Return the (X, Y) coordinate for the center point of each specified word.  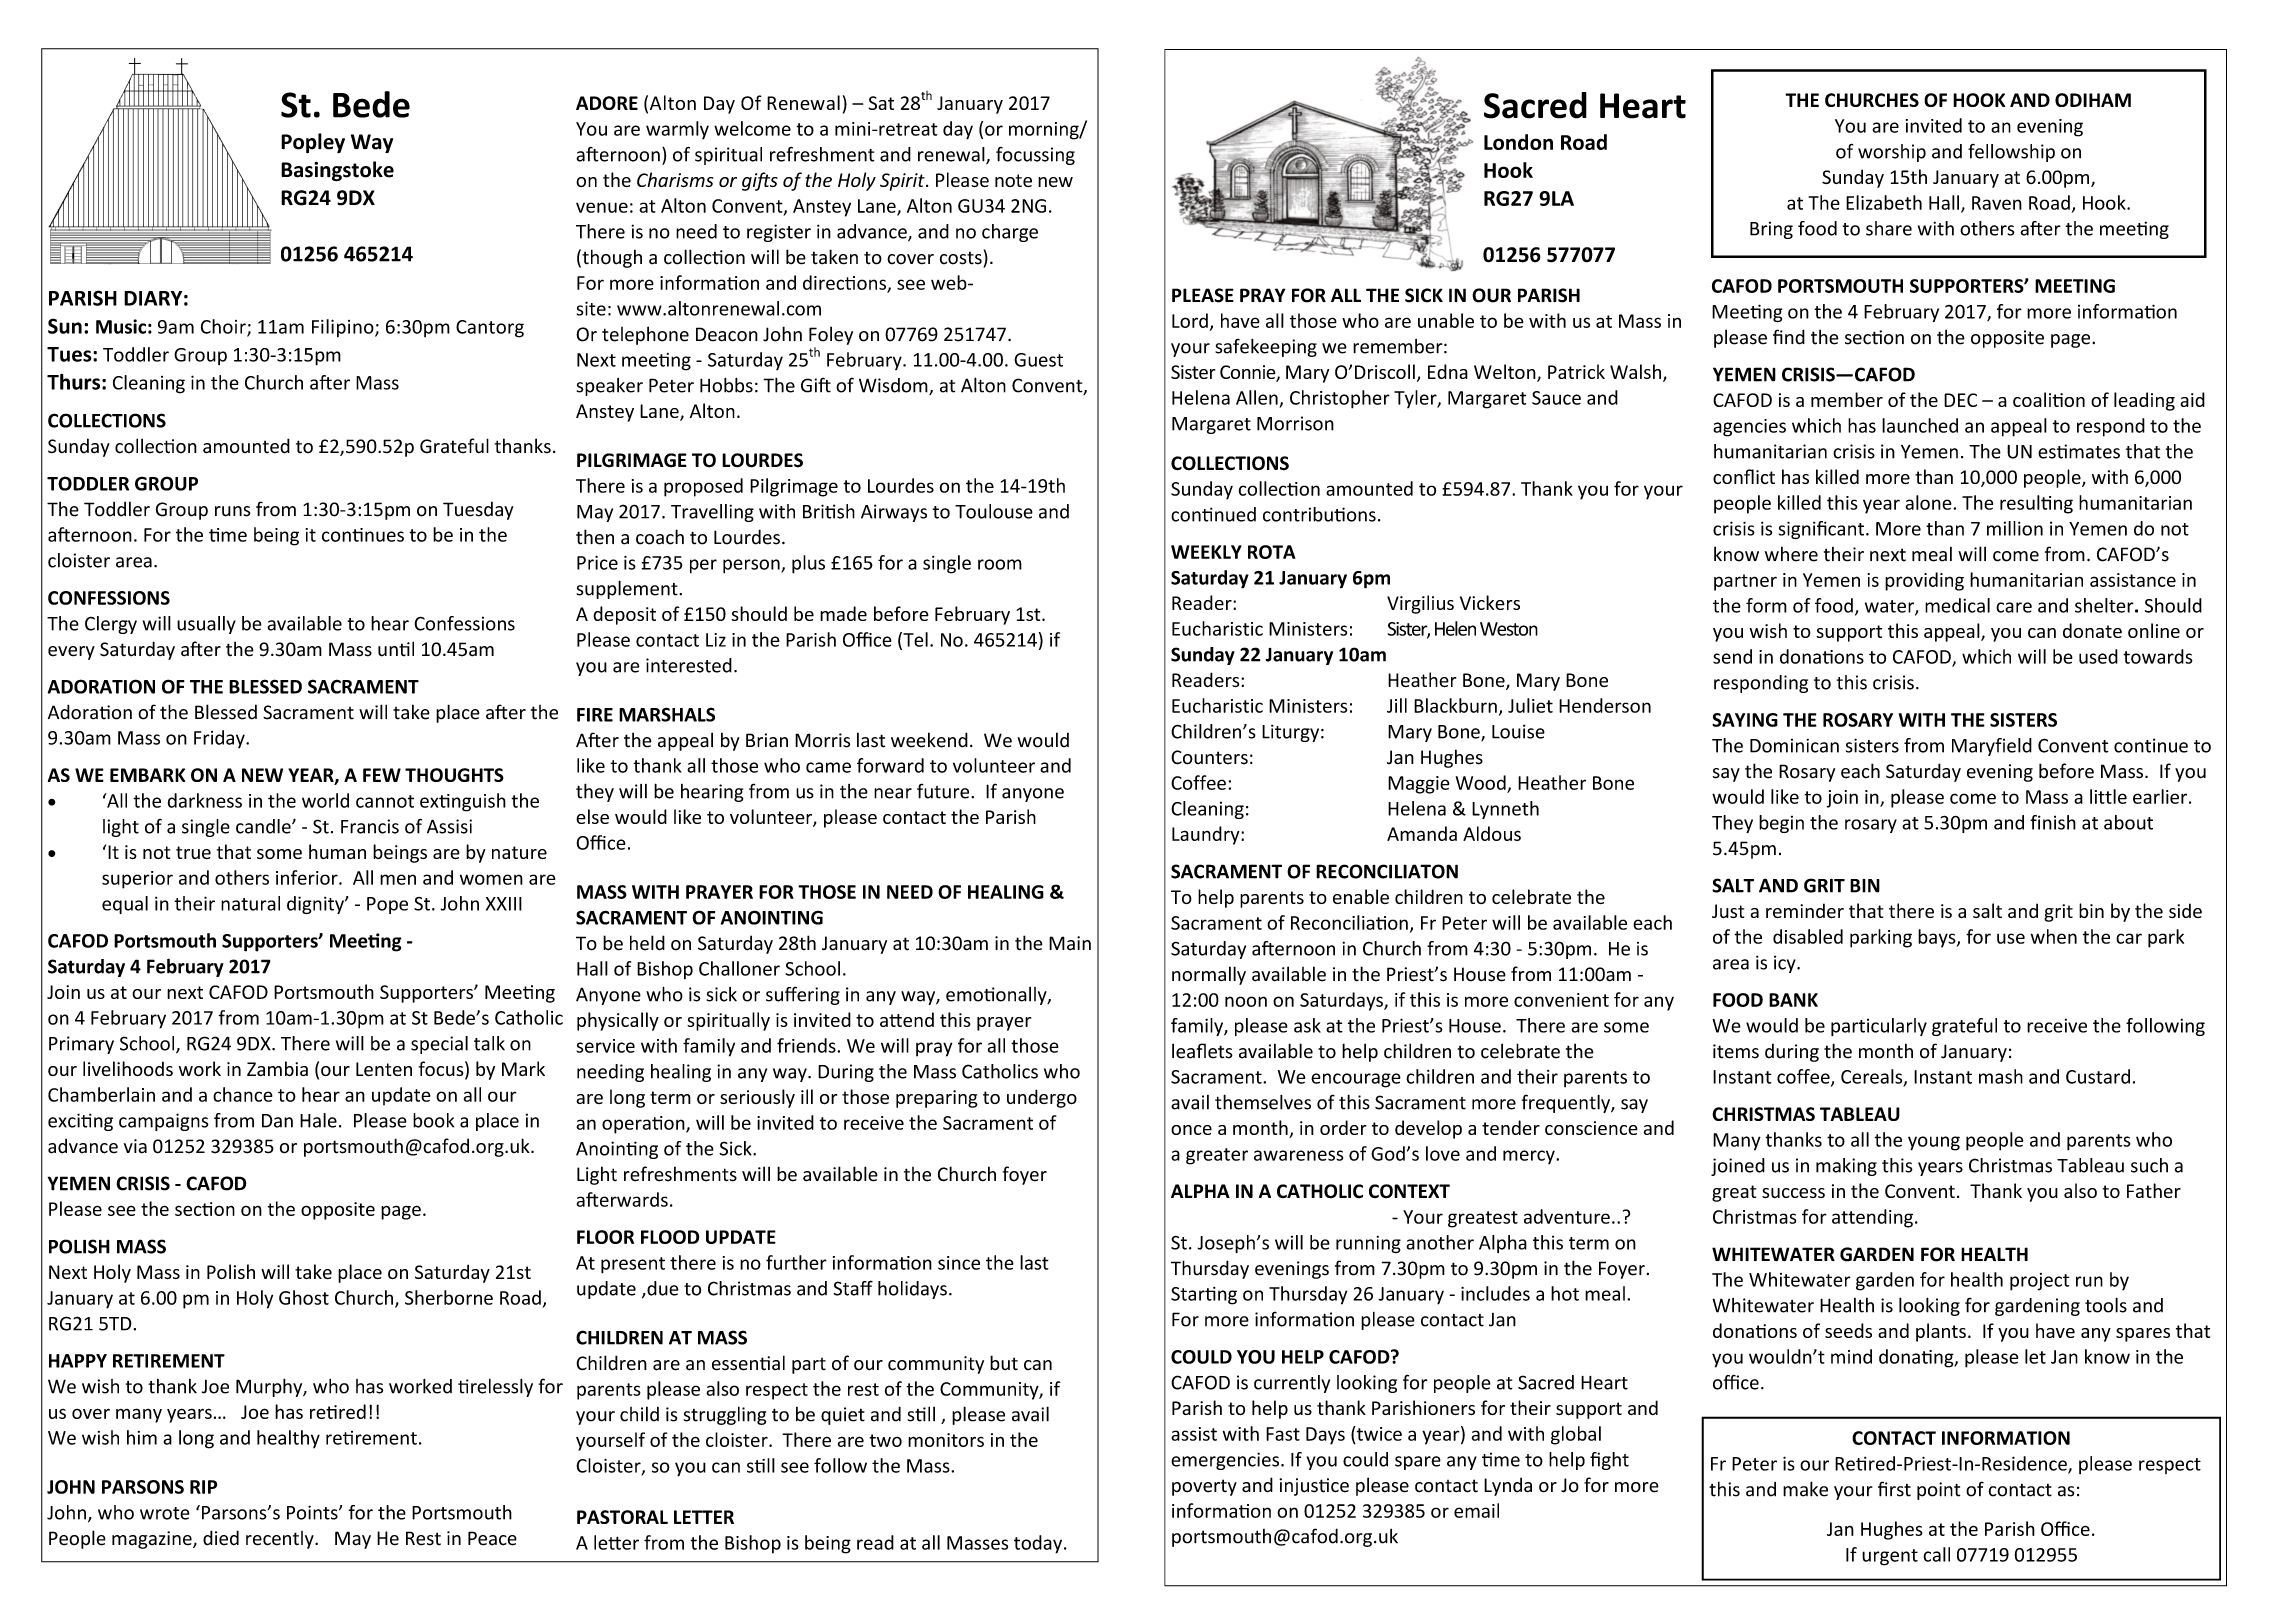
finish (2053, 822)
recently (281, 1540)
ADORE (607, 103)
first (1894, 1489)
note (1013, 180)
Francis (370, 826)
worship (1892, 153)
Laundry (1207, 835)
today (1039, 1544)
